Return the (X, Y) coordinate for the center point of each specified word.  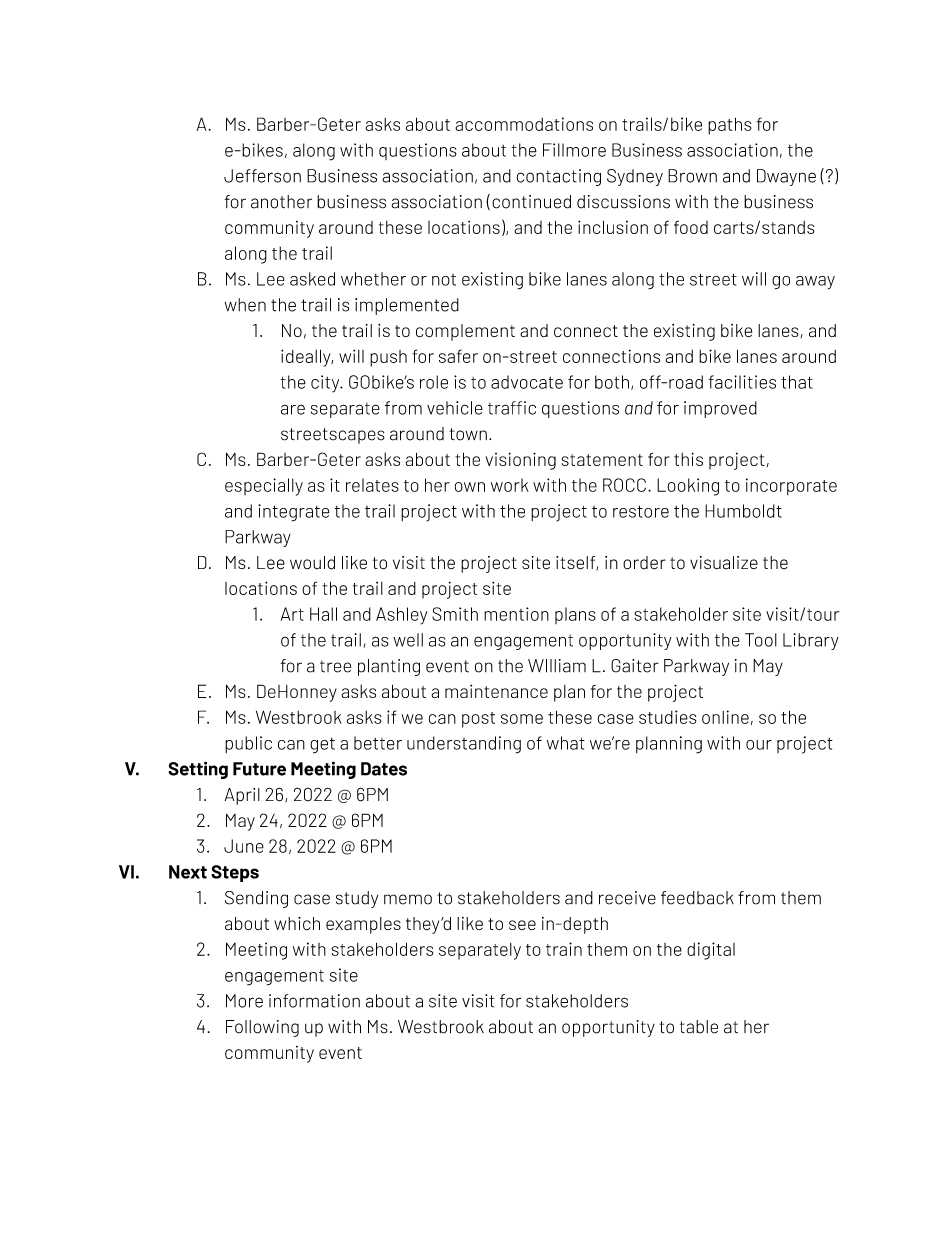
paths (730, 126)
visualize (724, 563)
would (312, 563)
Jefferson (262, 176)
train (564, 949)
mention (516, 614)
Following (262, 1028)
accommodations (524, 124)
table (699, 1027)
